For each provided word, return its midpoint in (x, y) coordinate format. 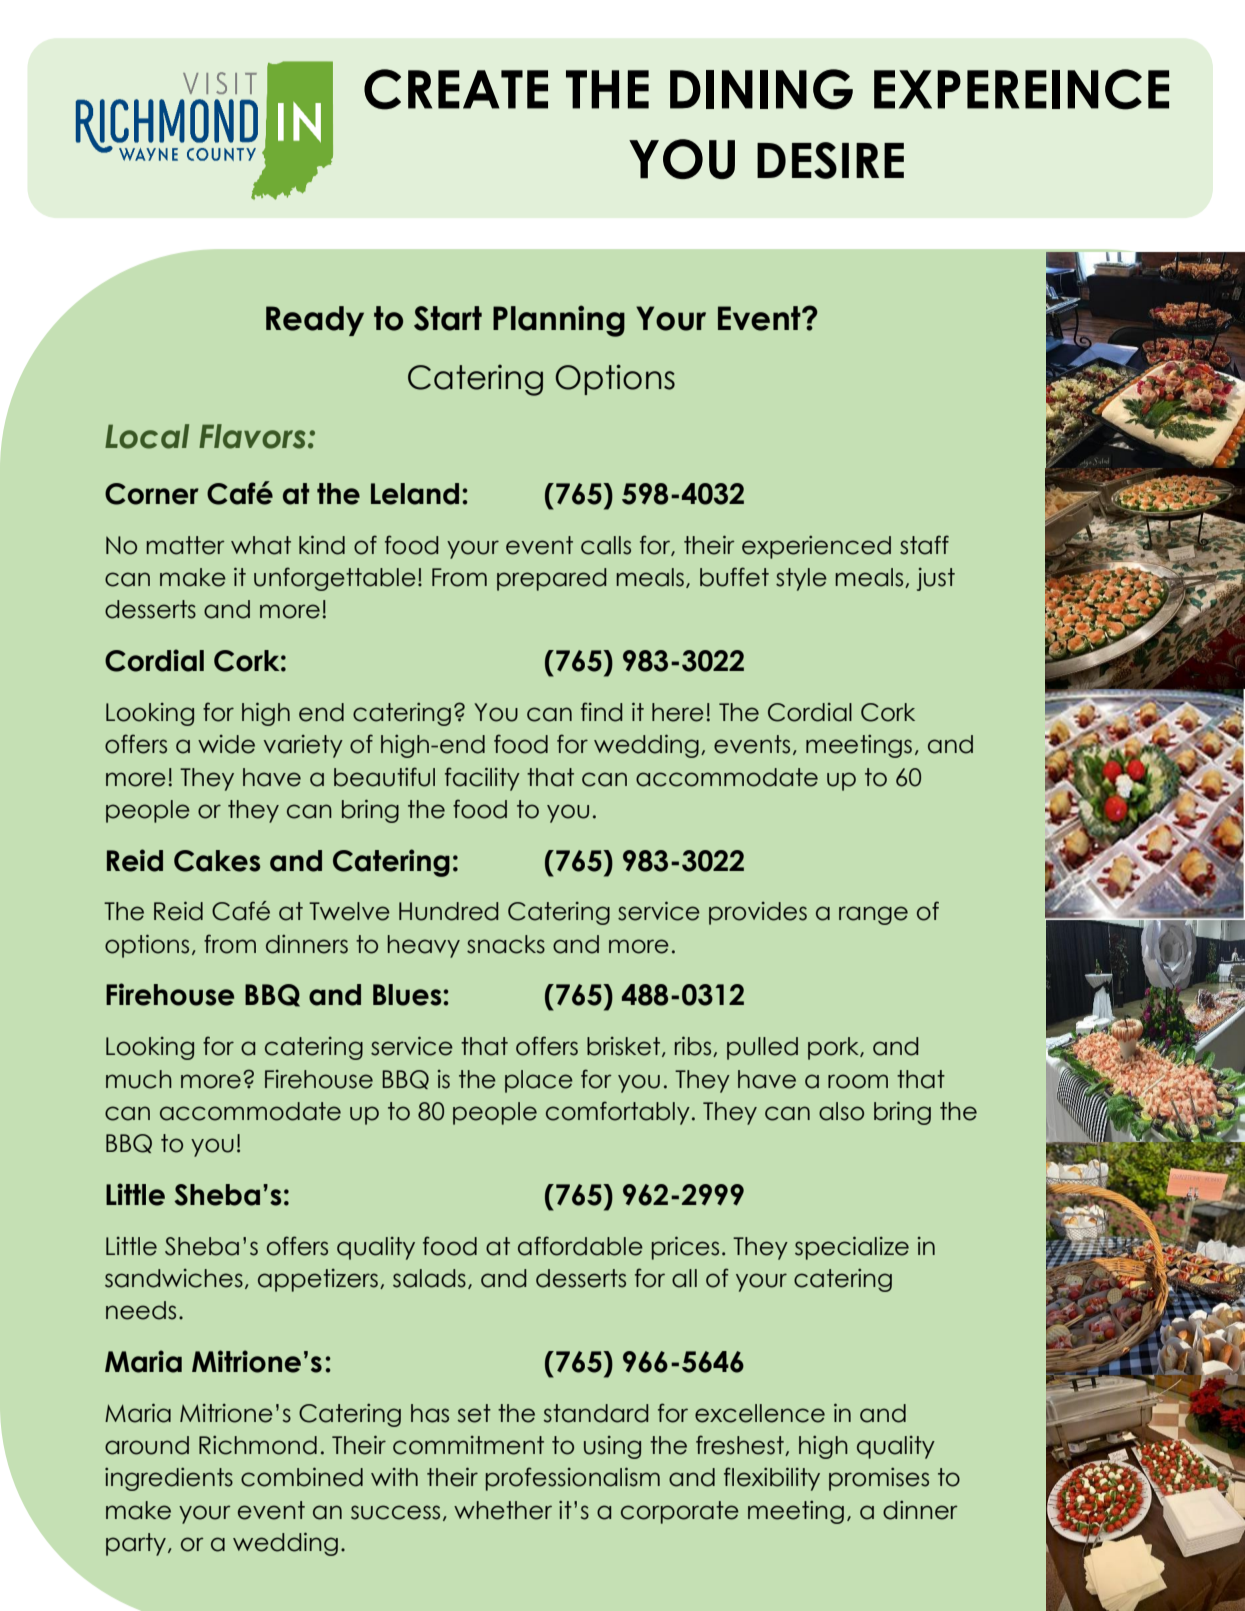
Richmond (258, 1445)
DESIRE (830, 160)
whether (503, 1510)
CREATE (456, 89)
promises (879, 1479)
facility (482, 779)
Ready (315, 321)
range (873, 915)
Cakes (217, 861)
